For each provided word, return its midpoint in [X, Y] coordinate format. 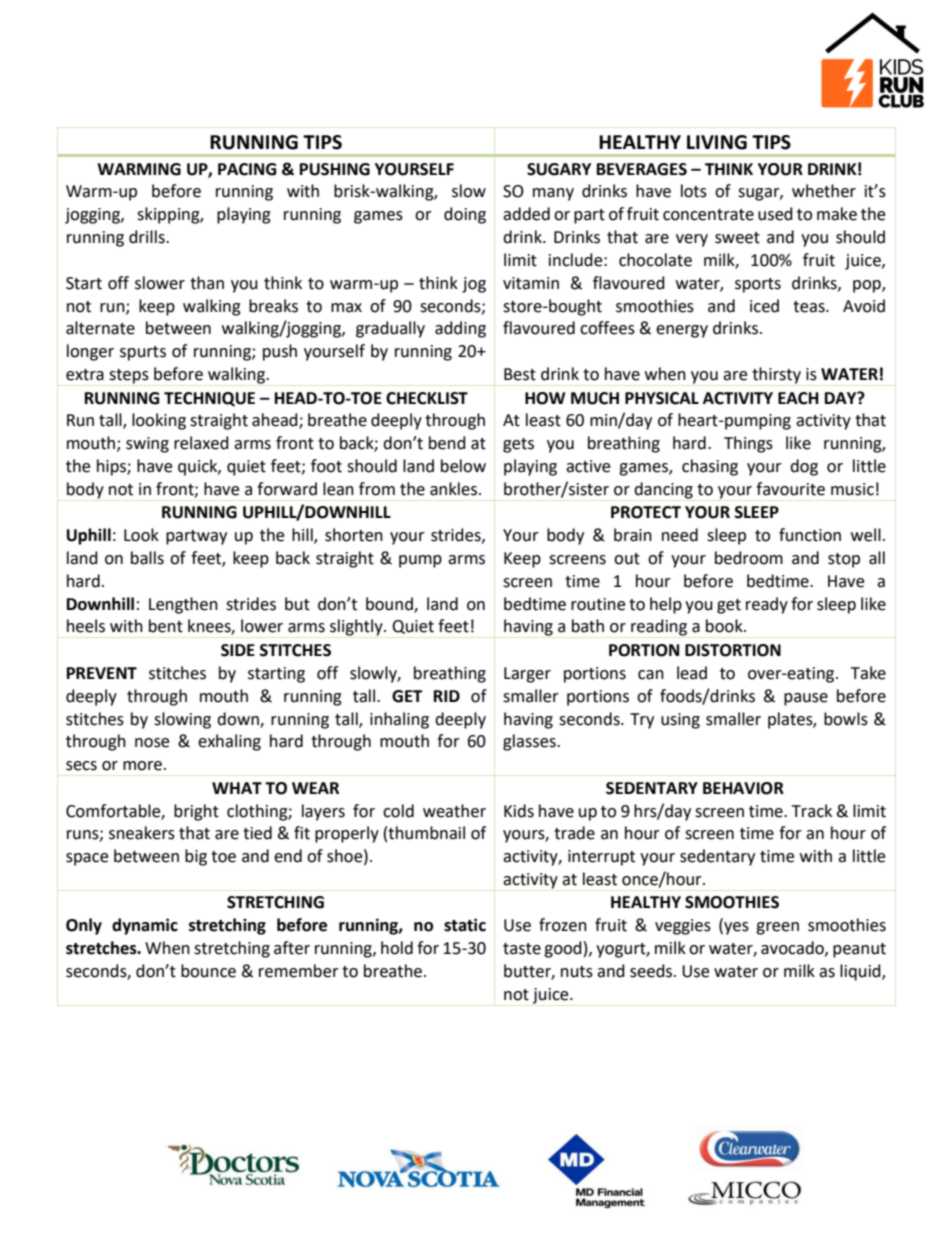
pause [806, 699]
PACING [247, 169]
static [465, 925]
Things [748, 444]
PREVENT [102, 673]
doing [465, 215]
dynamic [145, 926]
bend [447, 443]
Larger [527, 675]
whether [824, 191]
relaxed [201, 443]
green [777, 928]
